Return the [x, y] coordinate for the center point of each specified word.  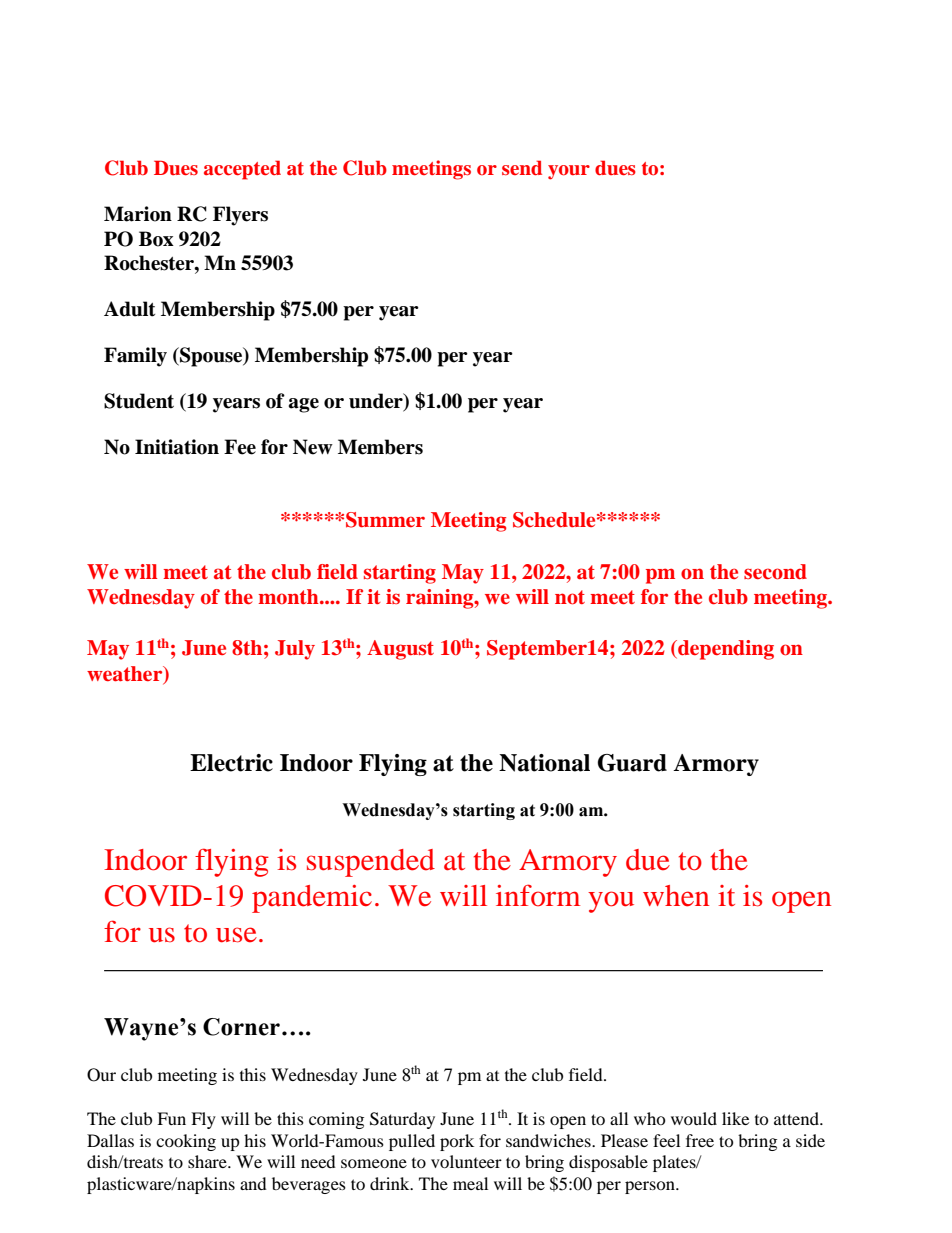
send [522, 167]
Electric [231, 763]
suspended [371, 863]
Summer [385, 520]
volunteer [466, 1161]
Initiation [177, 447]
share [208, 1161]
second [775, 572]
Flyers [240, 216]
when [676, 896]
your [569, 172]
